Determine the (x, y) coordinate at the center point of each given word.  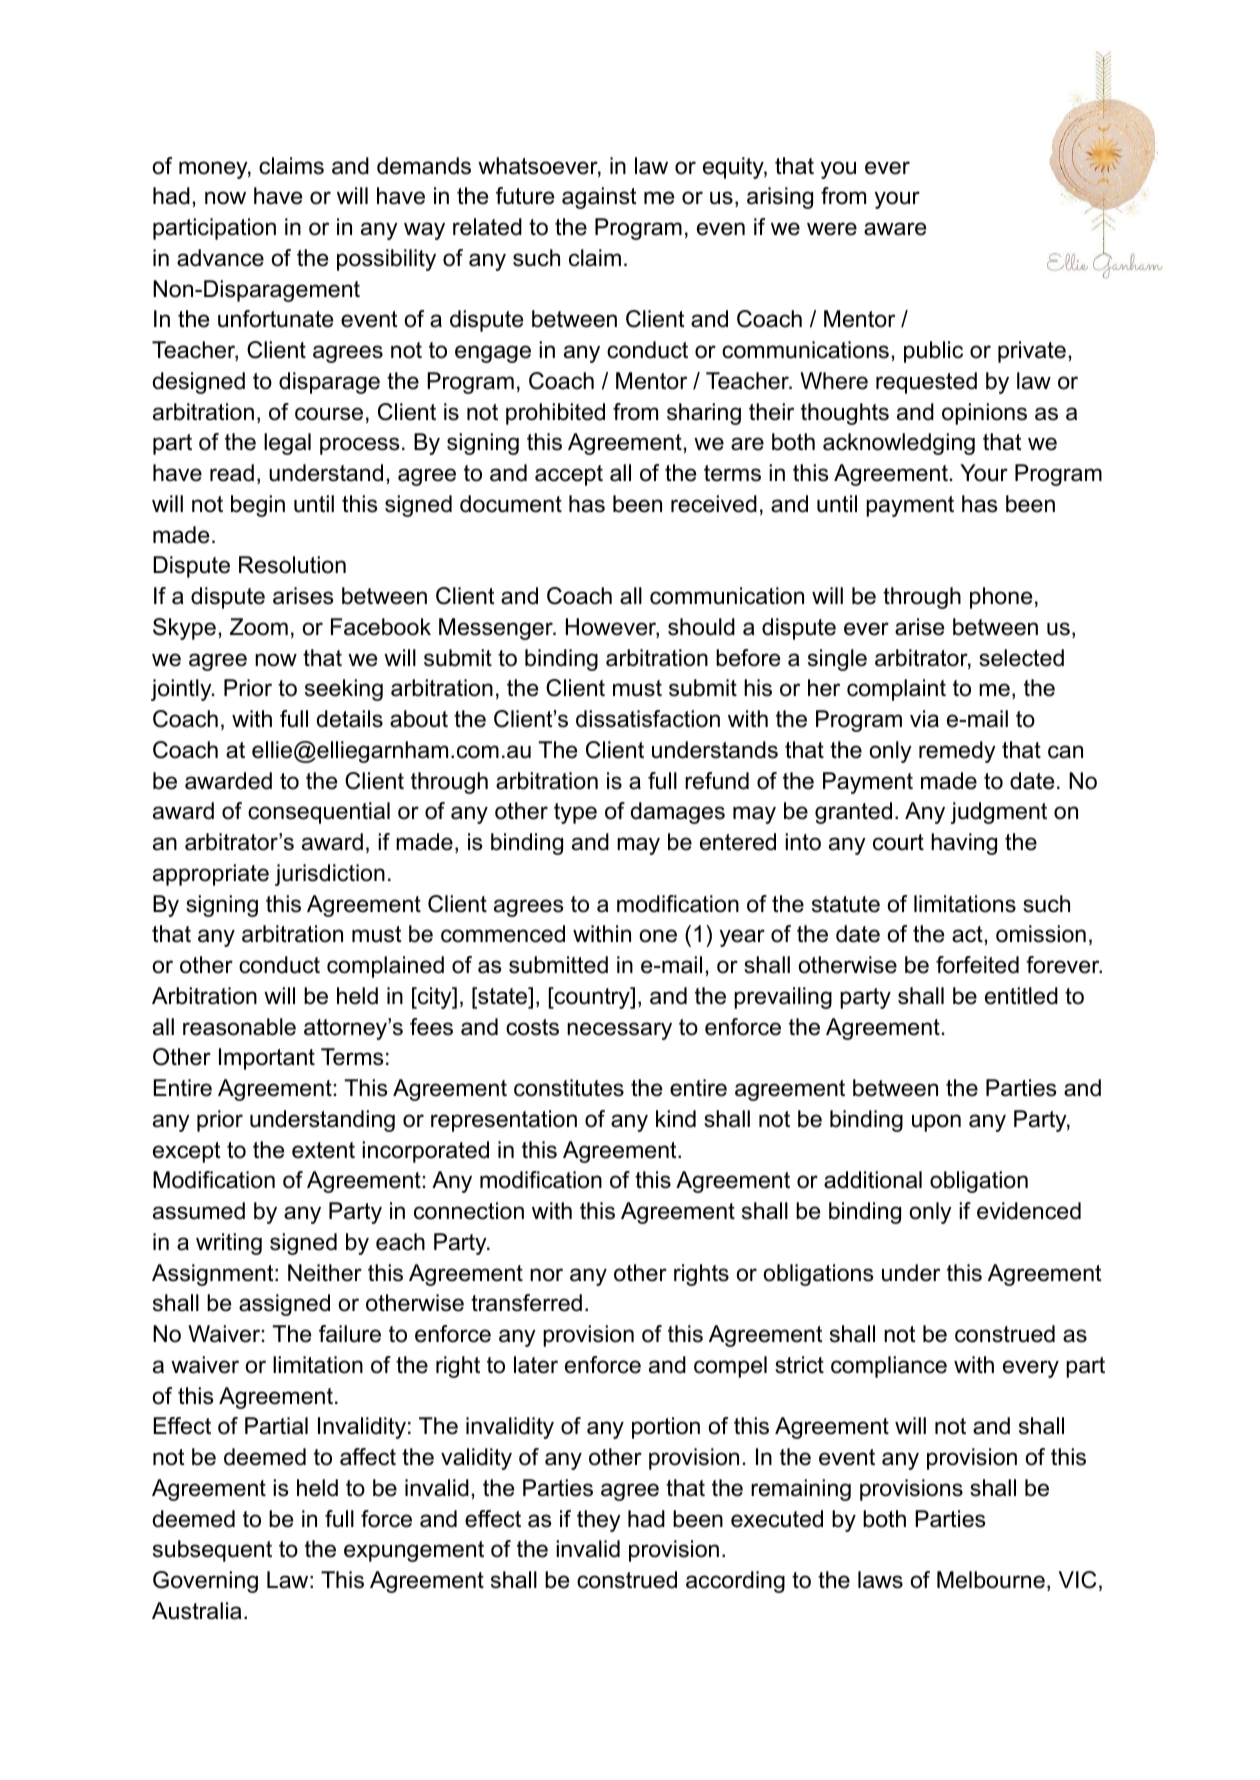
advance (220, 258)
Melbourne (991, 1580)
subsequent (212, 1551)
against (599, 198)
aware (895, 229)
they (599, 1521)
